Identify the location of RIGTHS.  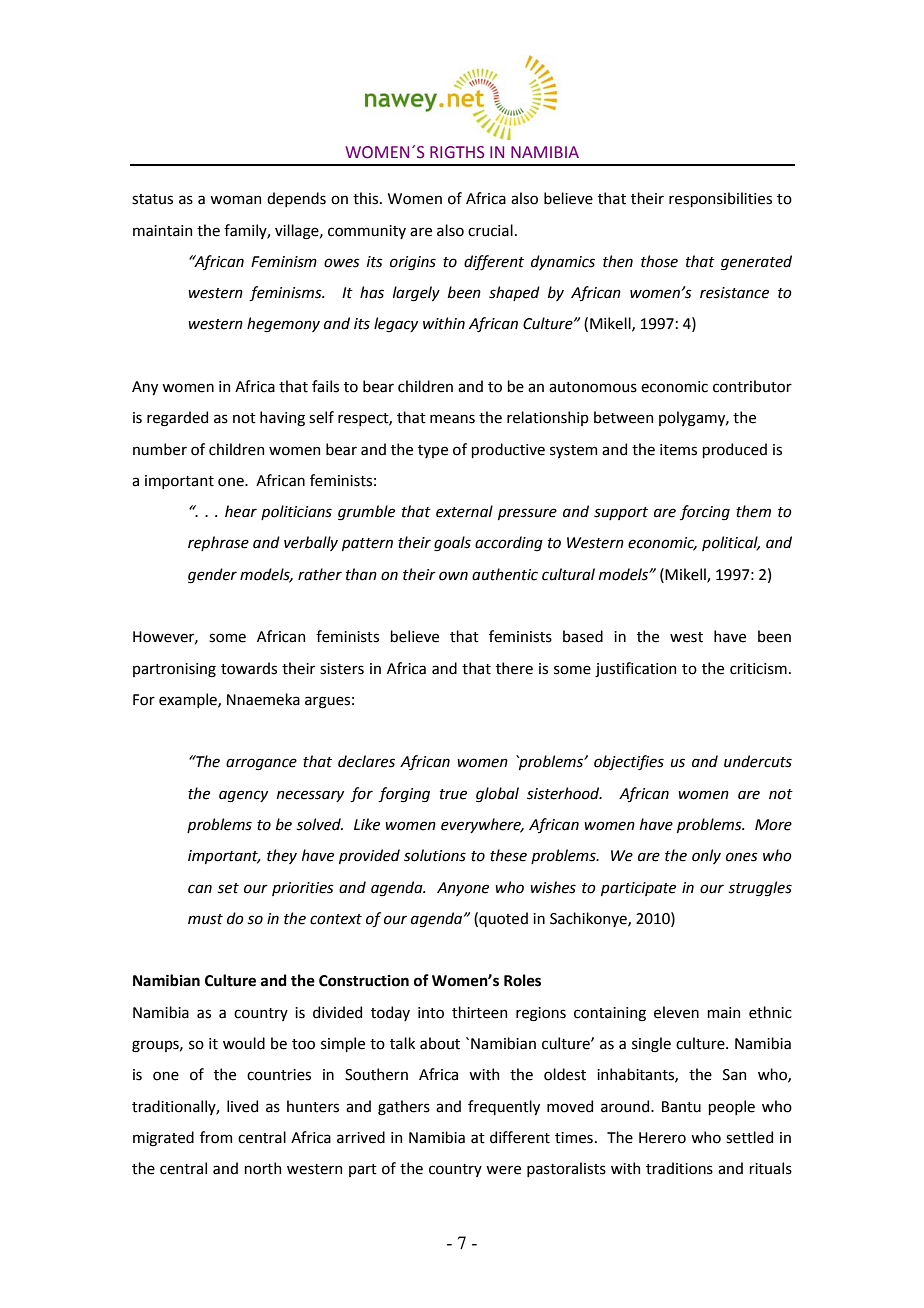
(457, 152).
